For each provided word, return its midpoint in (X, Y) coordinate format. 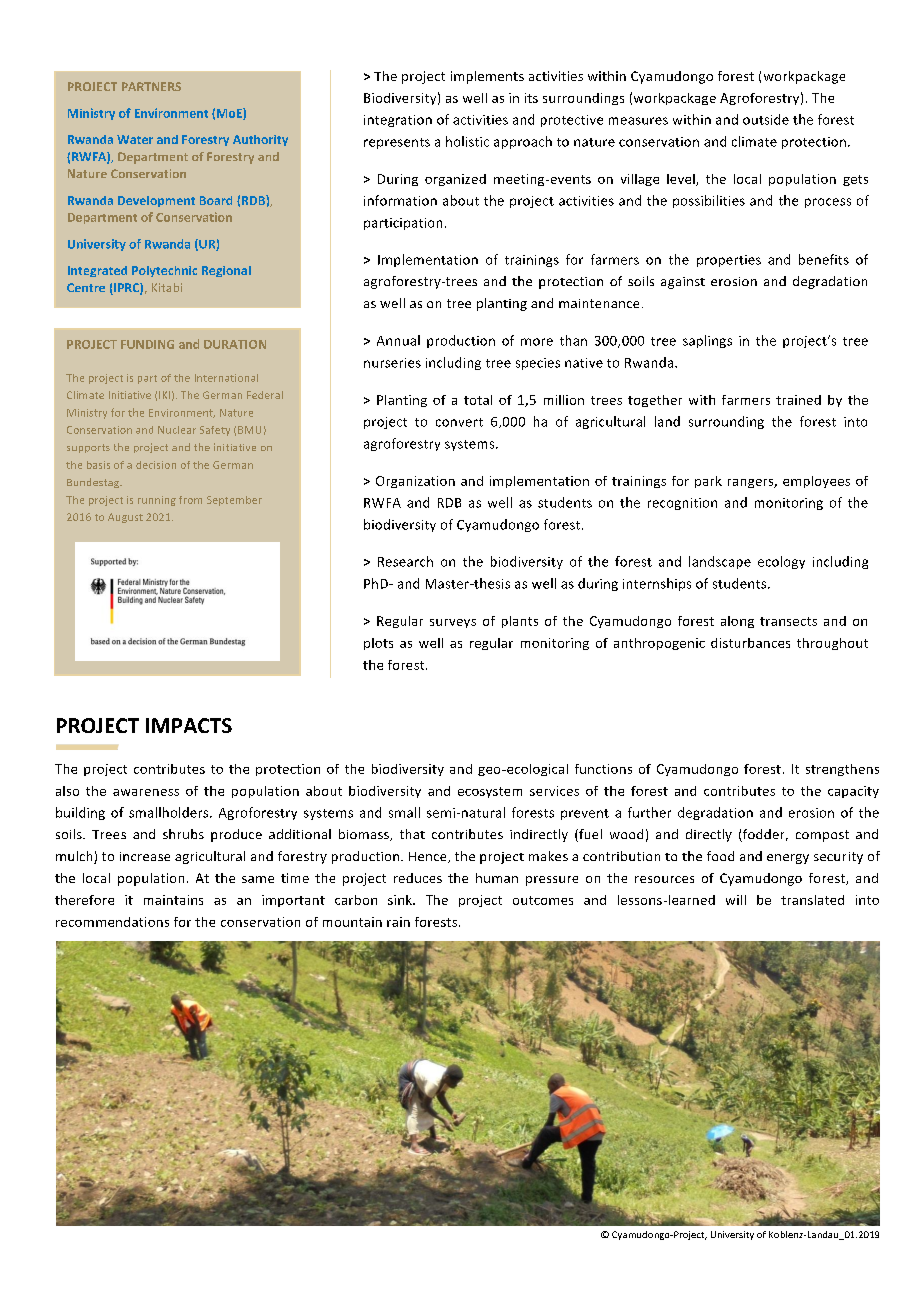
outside (766, 119)
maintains (173, 900)
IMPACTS (189, 725)
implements (487, 77)
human (497, 878)
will (736, 900)
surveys (453, 623)
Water (135, 139)
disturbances (750, 643)
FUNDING (147, 344)
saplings (707, 341)
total (478, 400)
